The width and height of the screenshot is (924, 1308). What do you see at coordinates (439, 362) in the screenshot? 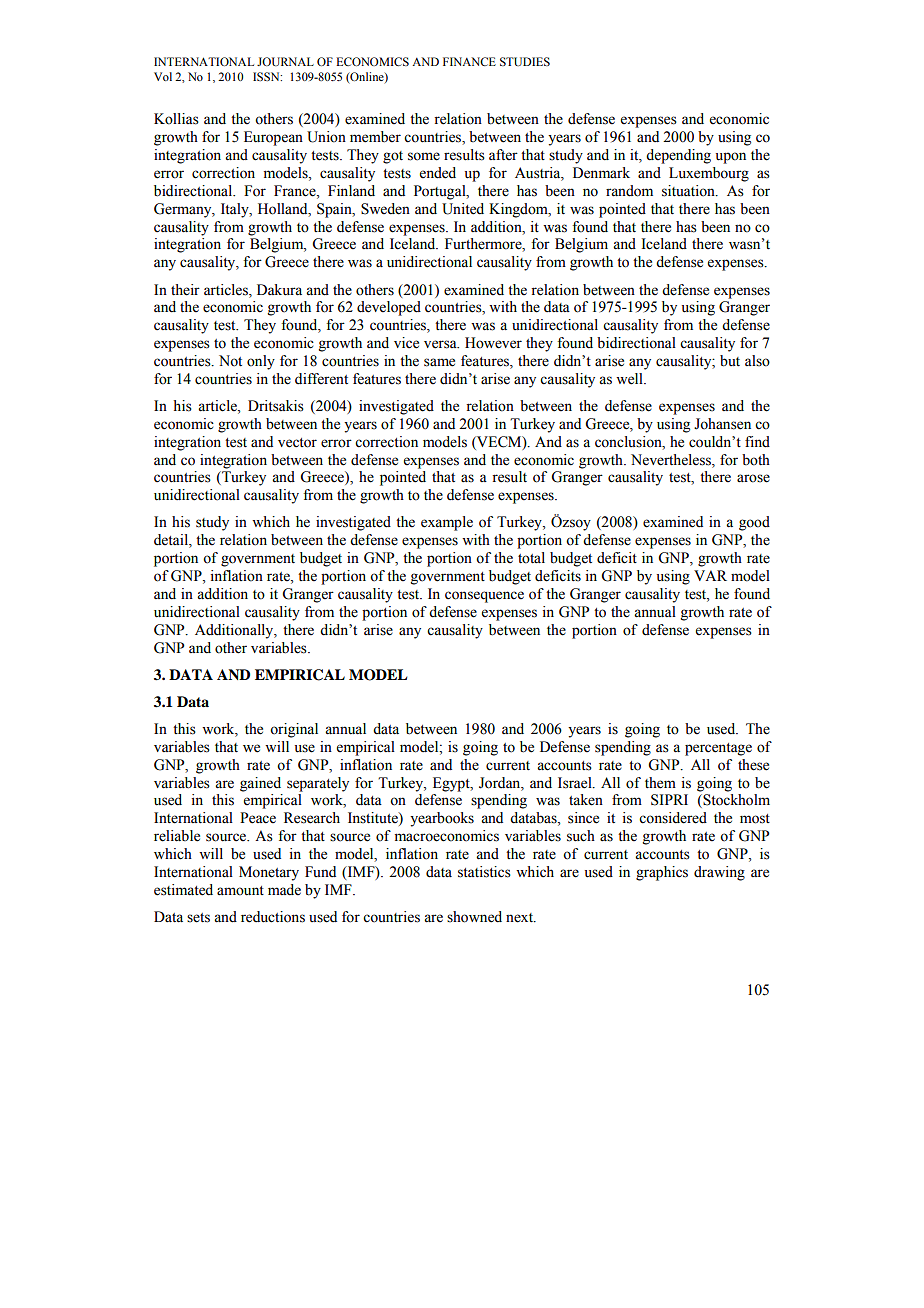
I see `same` at bounding box center [439, 362].
